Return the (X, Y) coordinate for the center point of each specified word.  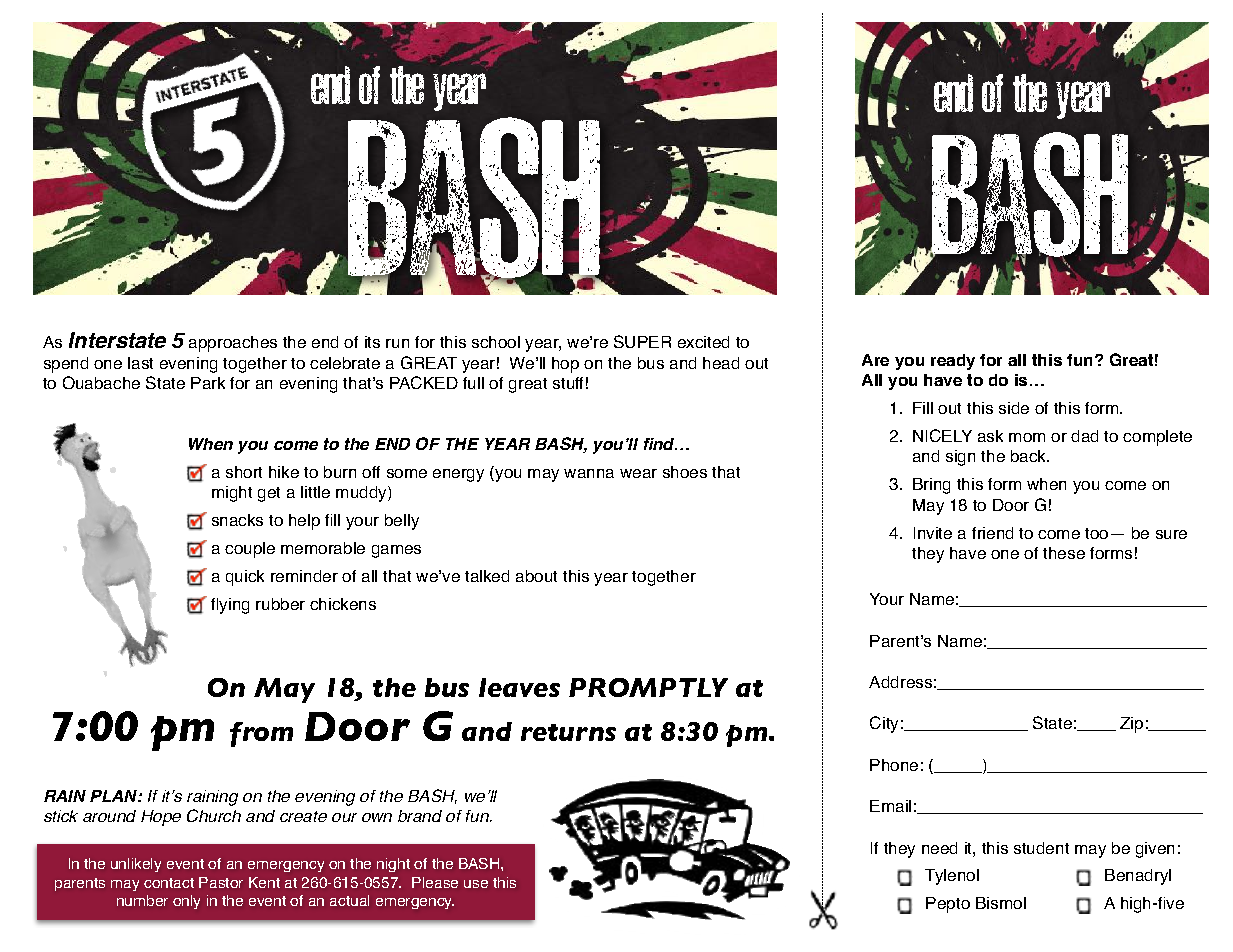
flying (230, 606)
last (140, 363)
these (1064, 553)
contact (169, 883)
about (536, 576)
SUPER (642, 341)
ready (953, 362)
